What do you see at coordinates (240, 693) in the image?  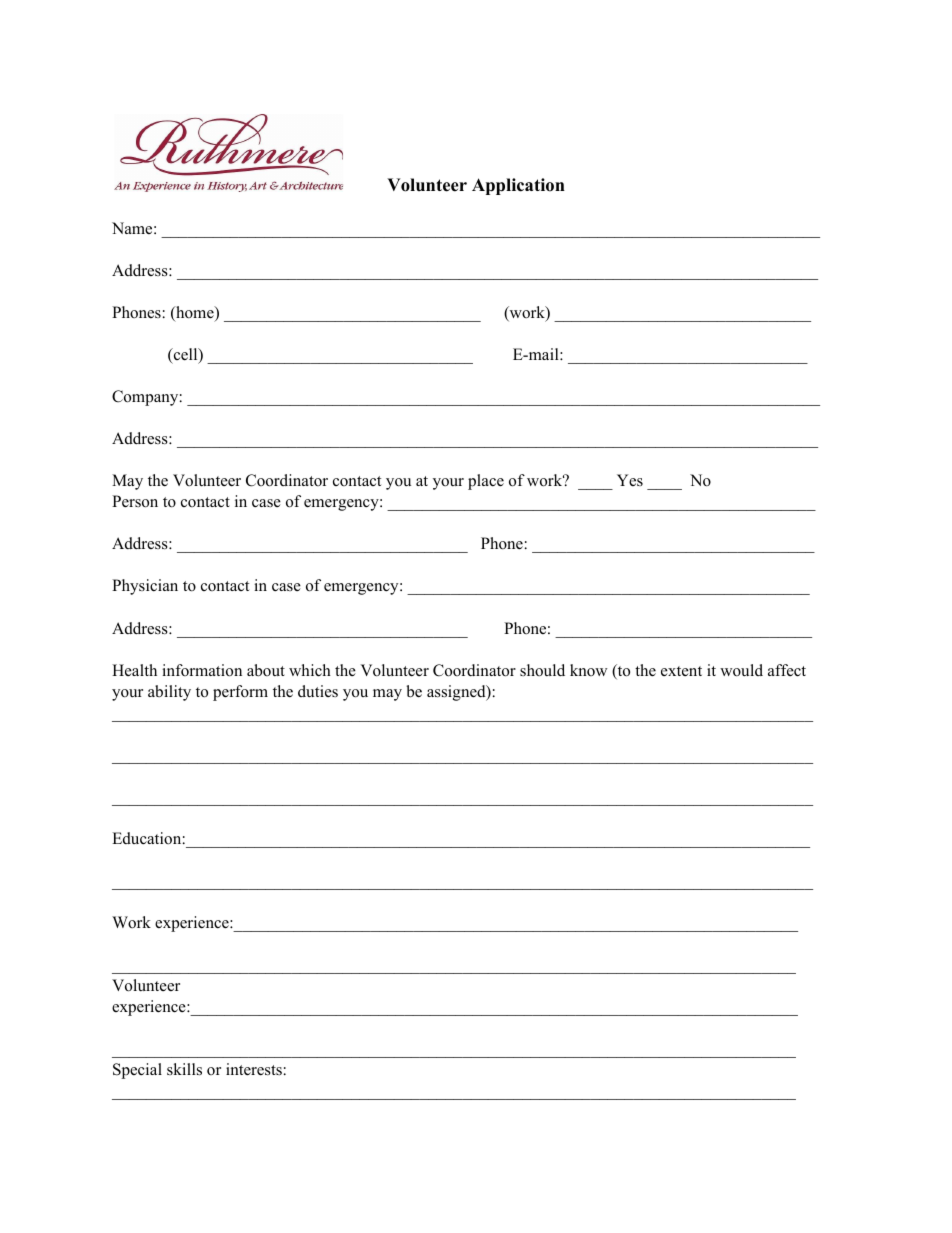 I see `perform` at bounding box center [240, 693].
